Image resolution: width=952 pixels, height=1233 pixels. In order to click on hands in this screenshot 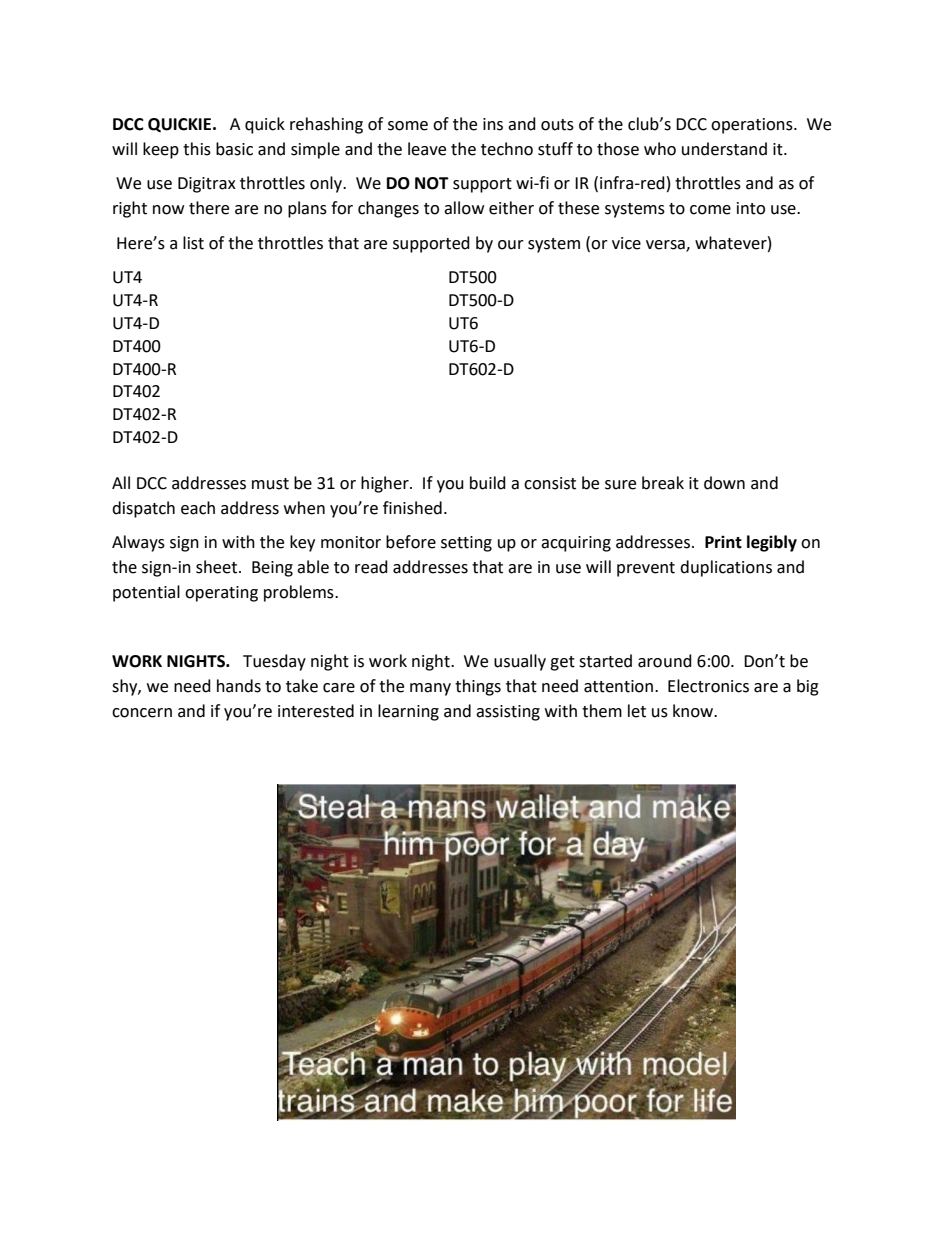, I will do `click(239, 686)`.
